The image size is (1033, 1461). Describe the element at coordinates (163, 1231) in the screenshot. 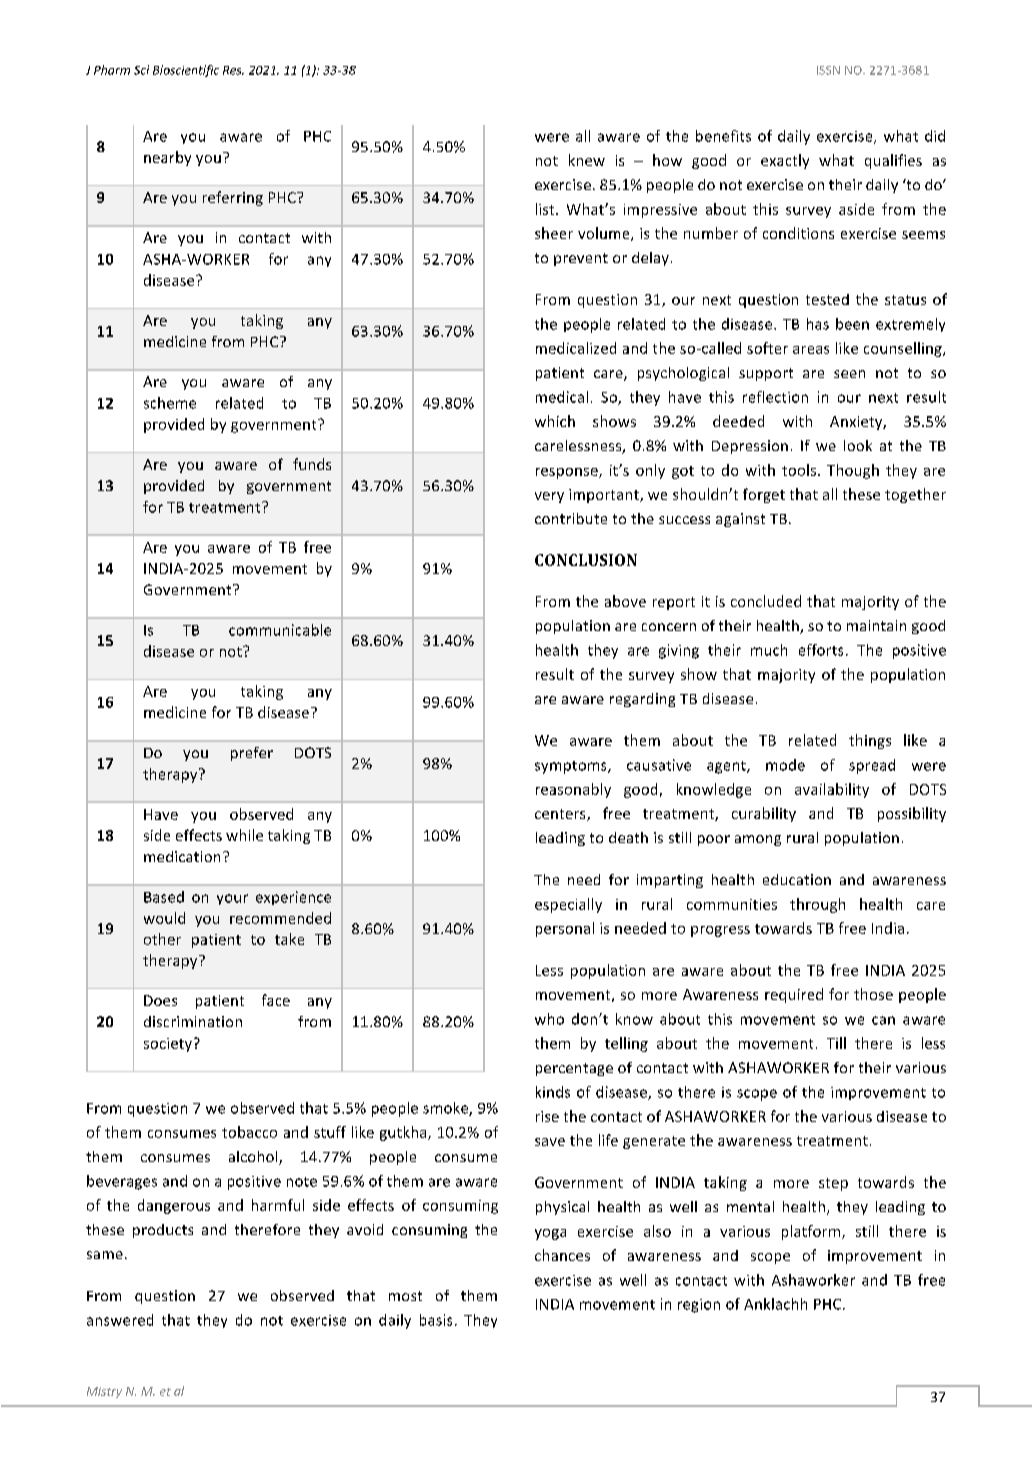

I see `products` at that location.
